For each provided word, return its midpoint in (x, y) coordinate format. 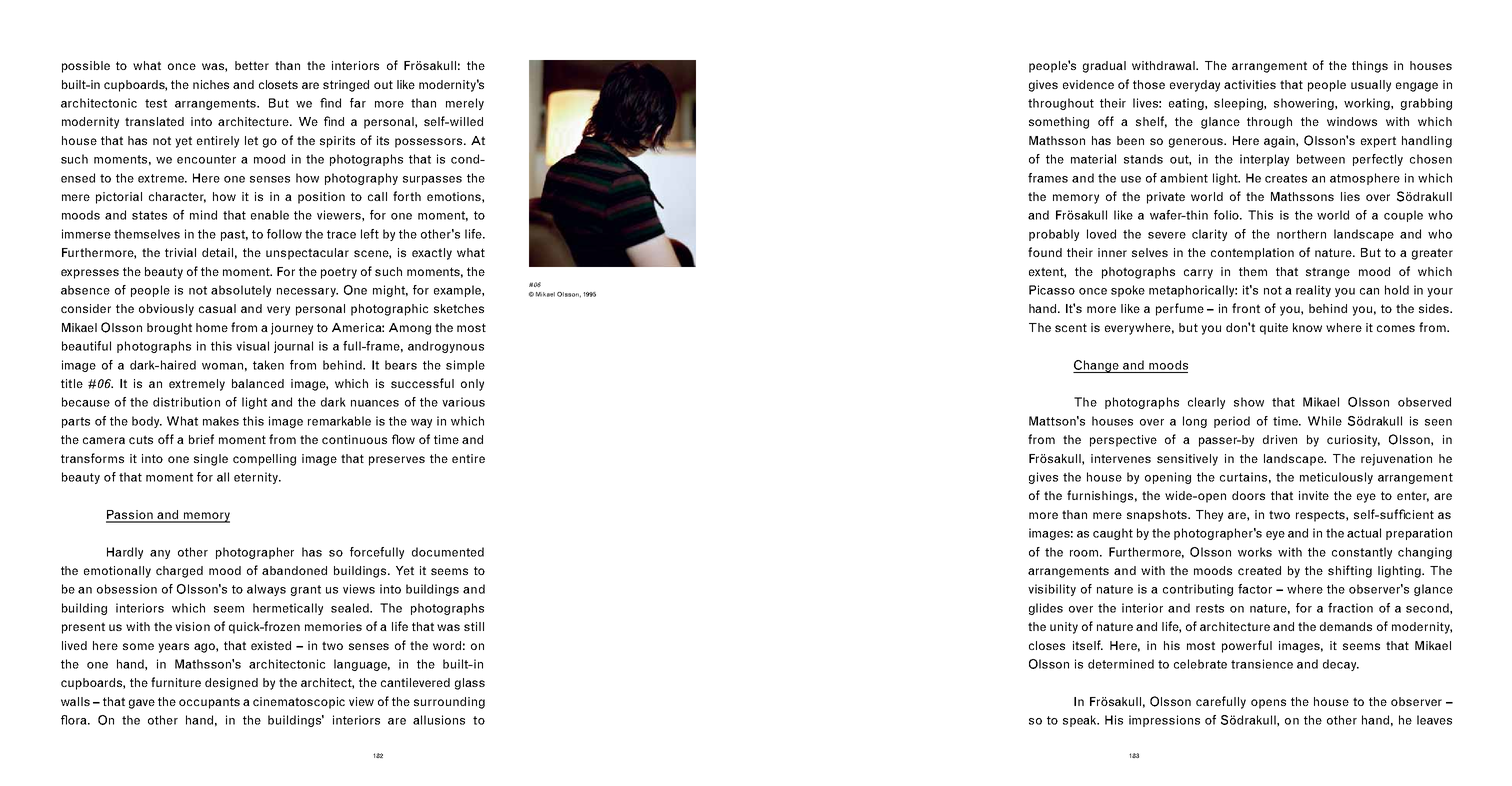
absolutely (241, 291)
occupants (209, 703)
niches (211, 84)
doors (1248, 495)
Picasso (1052, 290)
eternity (257, 478)
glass (470, 684)
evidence (1088, 84)
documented (448, 552)
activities (1250, 84)
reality (1313, 291)
